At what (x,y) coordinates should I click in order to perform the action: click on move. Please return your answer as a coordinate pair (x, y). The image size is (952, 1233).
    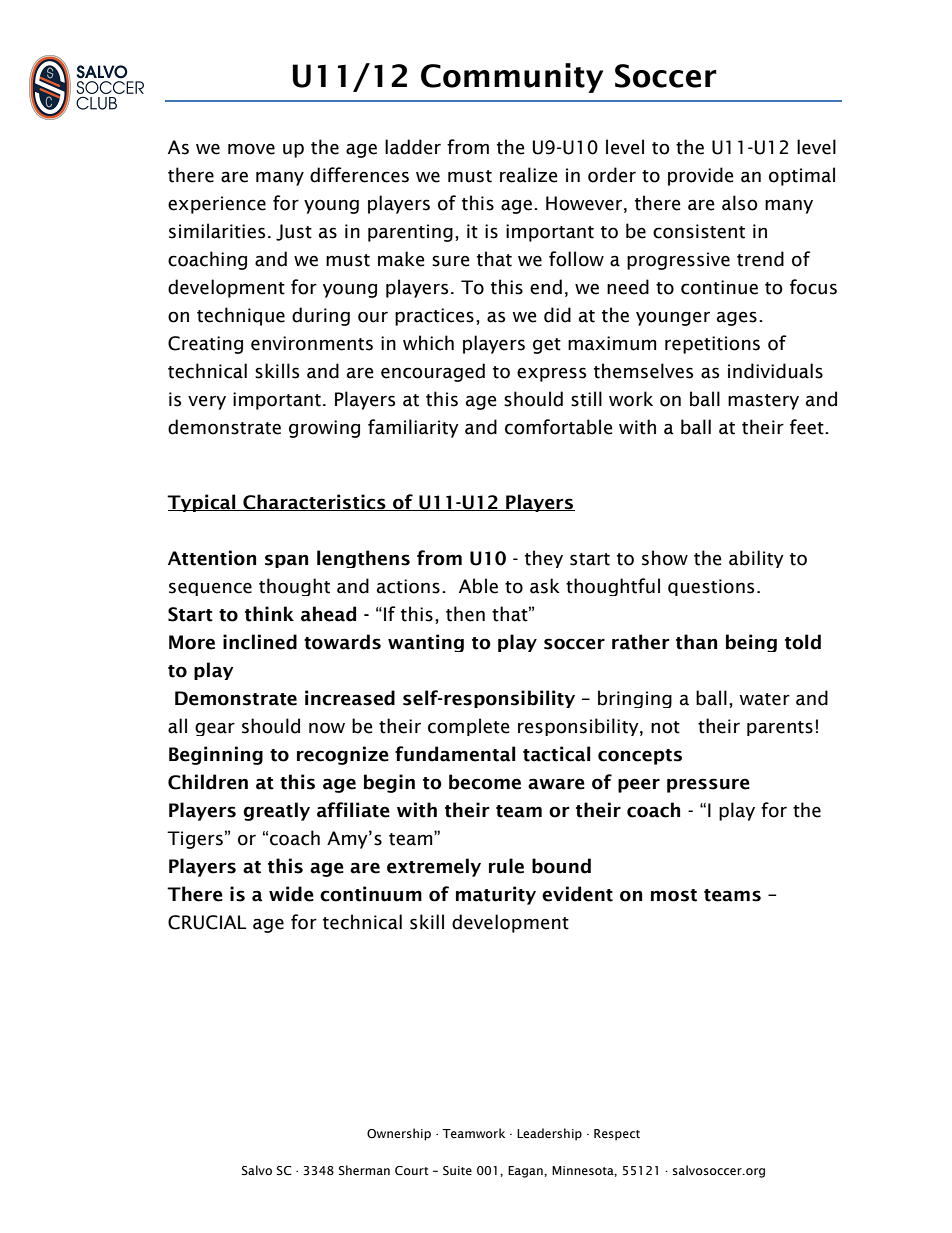
    Looking at the image, I should click on (251, 149).
